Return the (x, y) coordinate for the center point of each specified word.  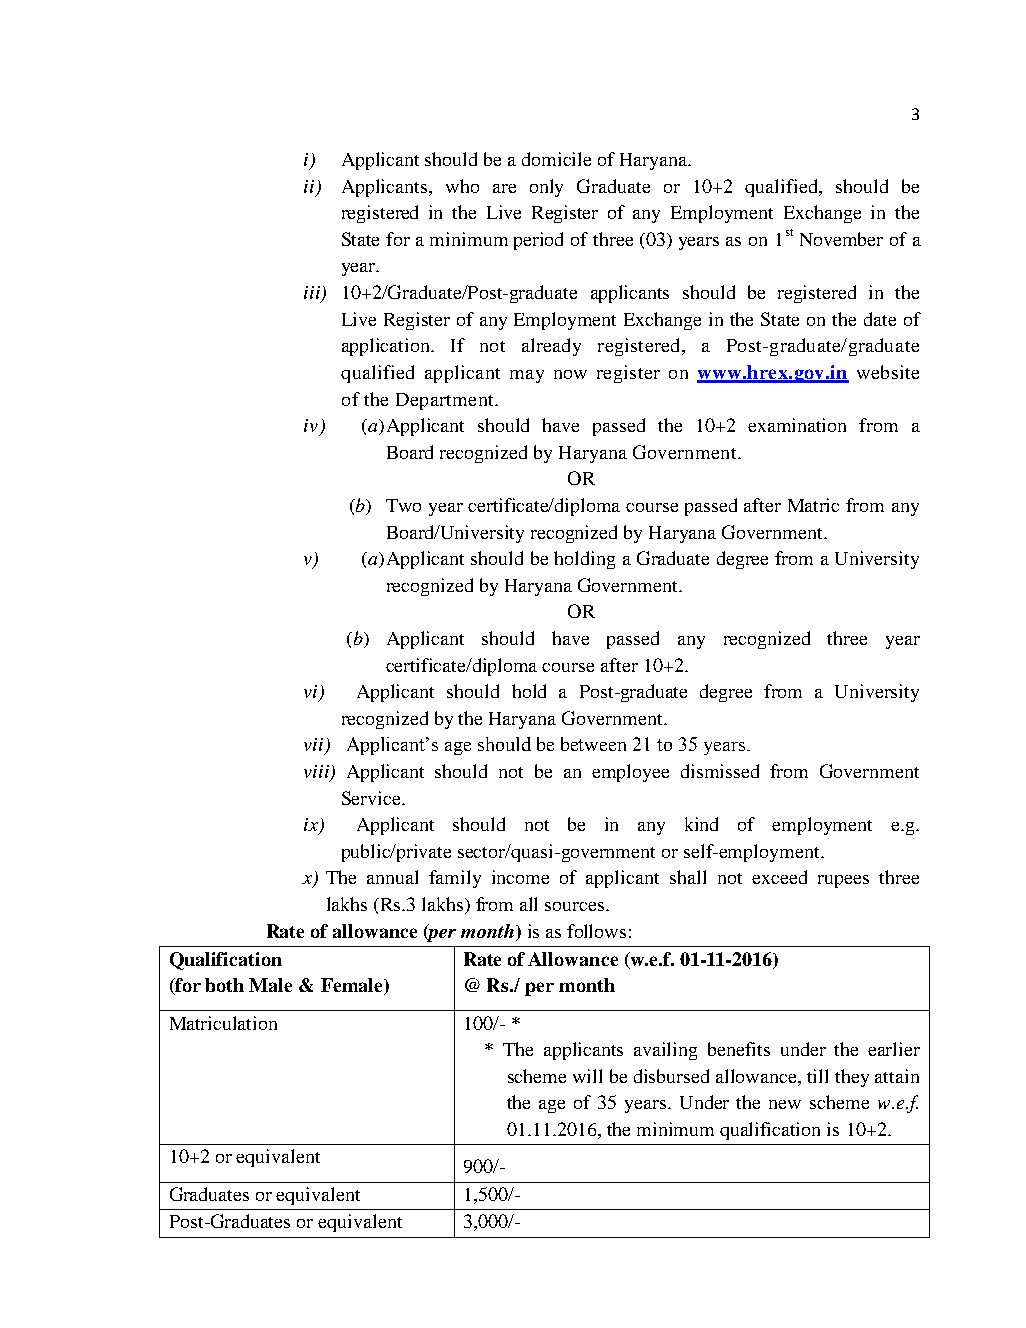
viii (317, 773)
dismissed (720, 771)
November (841, 239)
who (462, 186)
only (546, 188)
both (224, 985)
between (593, 744)
